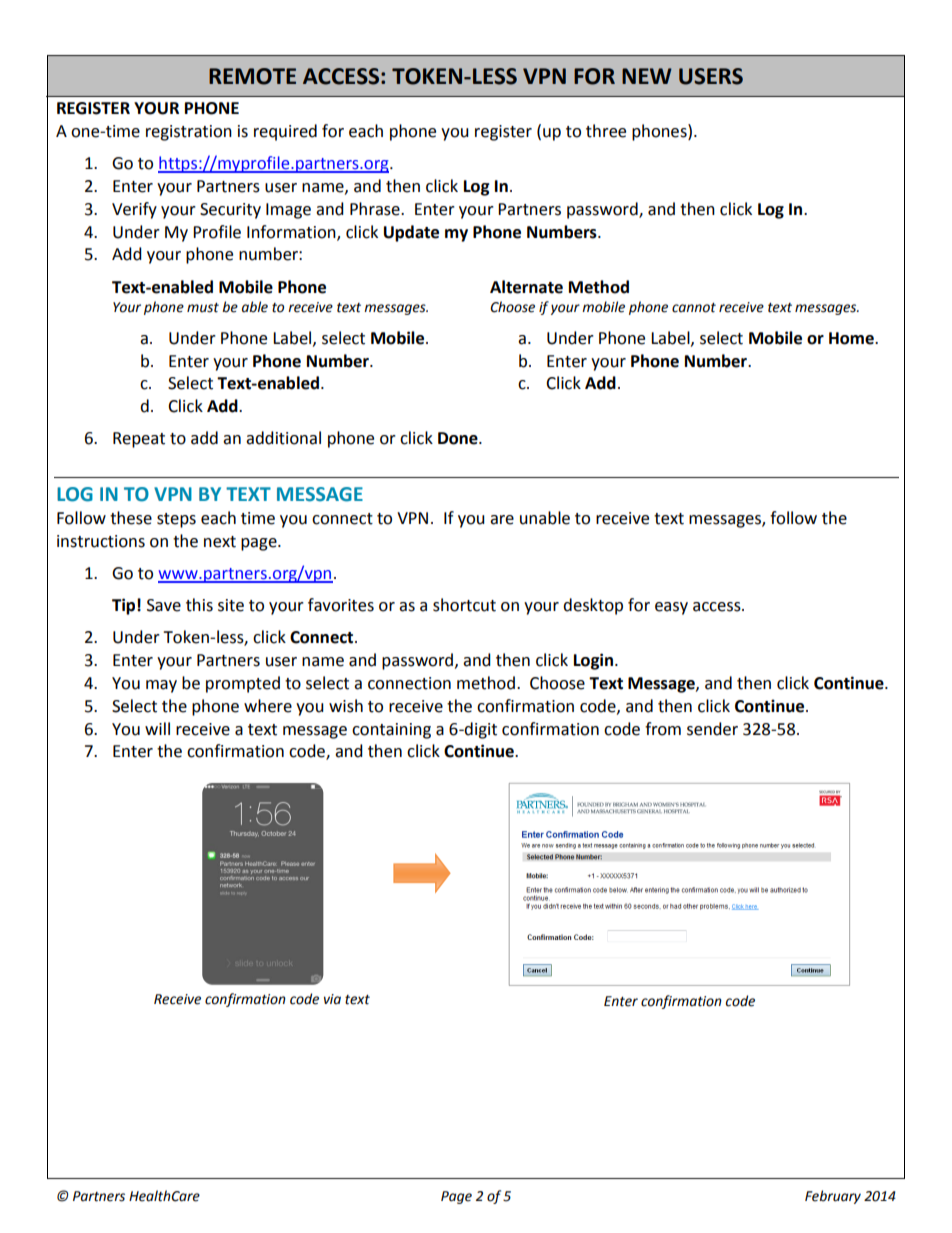  What do you see at coordinates (712, 729) in the screenshot?
I see `sender` at bounding box center [712, 729].
